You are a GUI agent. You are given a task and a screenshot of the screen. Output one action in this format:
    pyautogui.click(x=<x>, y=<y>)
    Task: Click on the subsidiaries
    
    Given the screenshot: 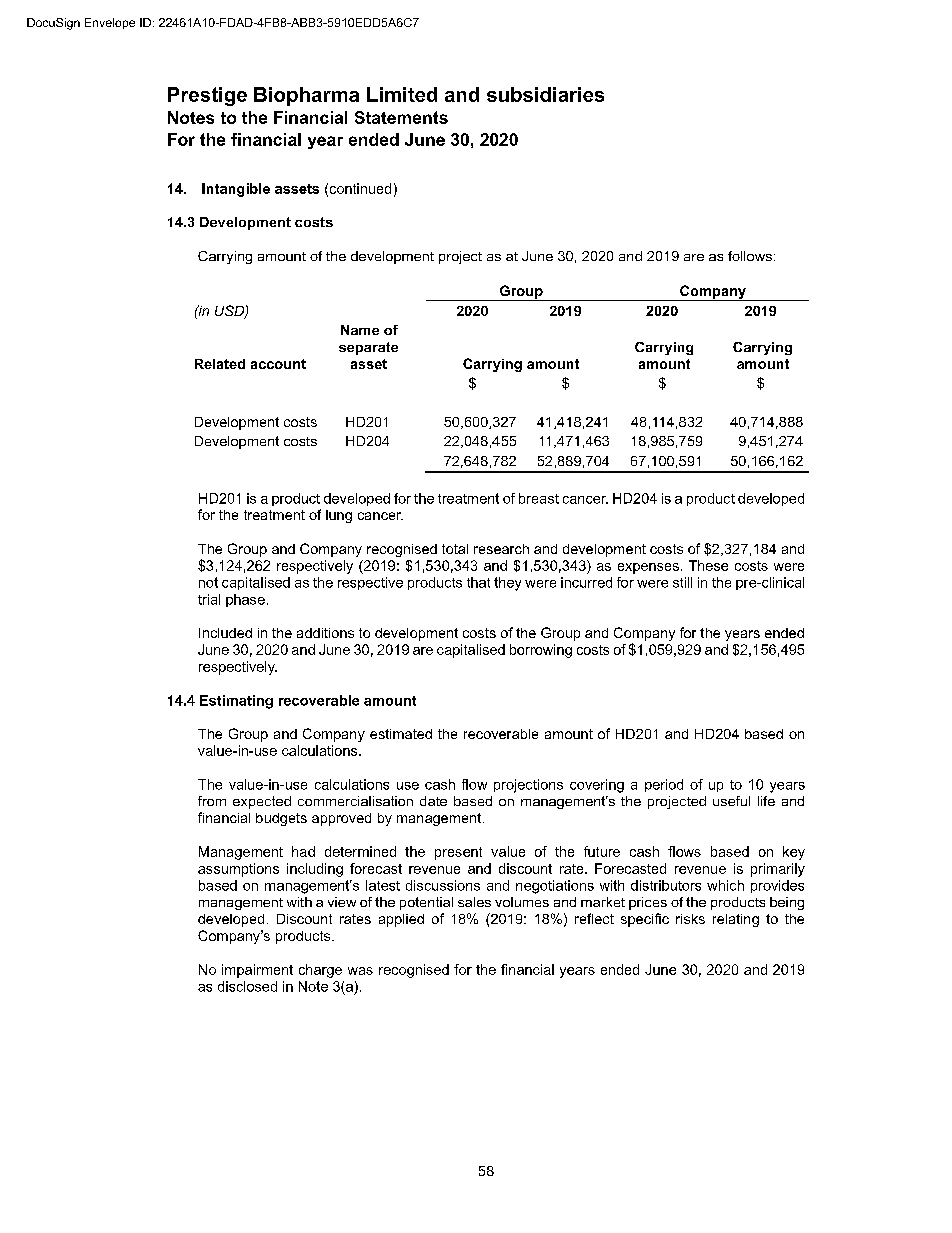 What is the action you would take?
    pyautogui.click(x=545, y=94)
